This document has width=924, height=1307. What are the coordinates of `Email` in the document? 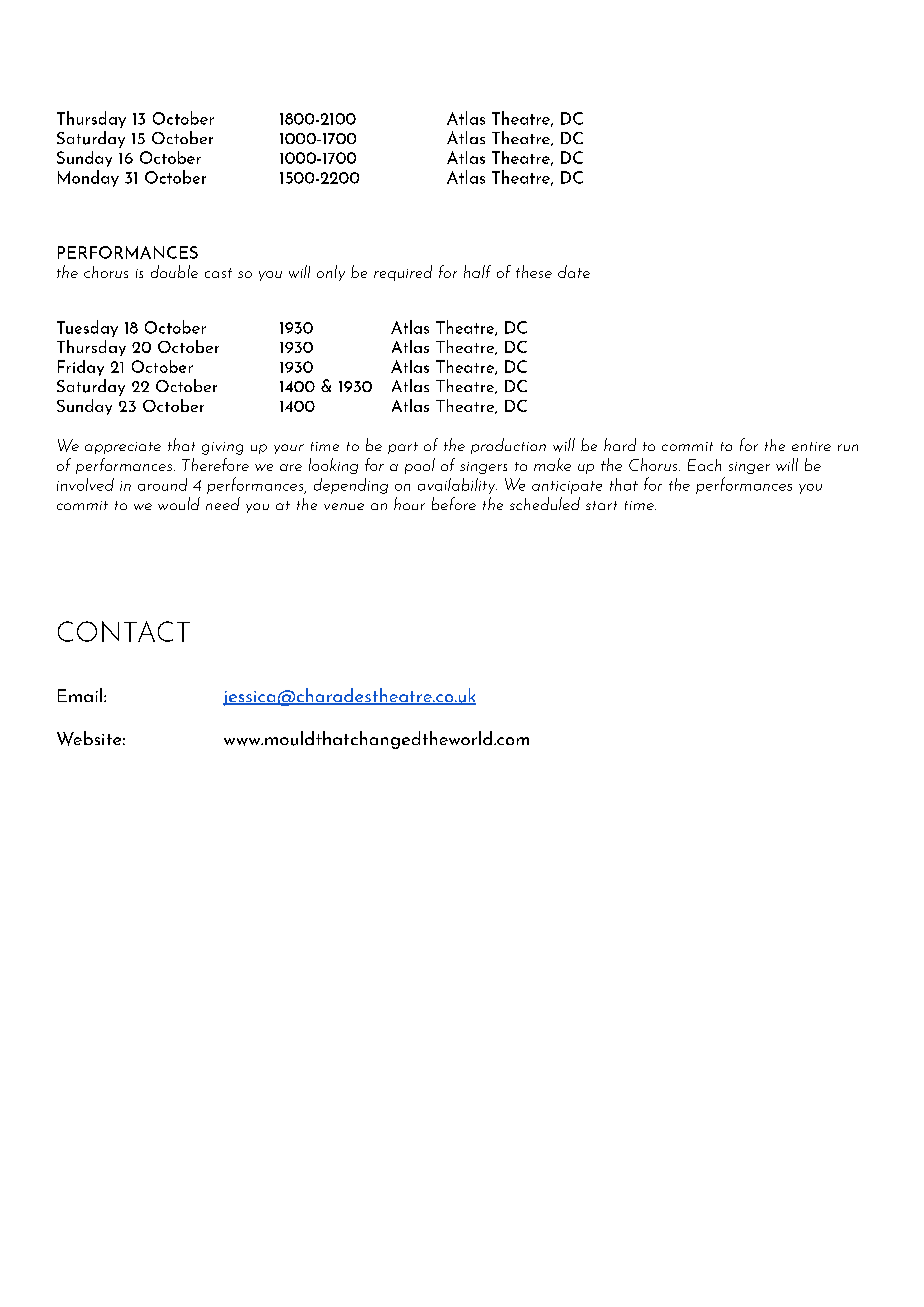 It's located at (81, 695).
